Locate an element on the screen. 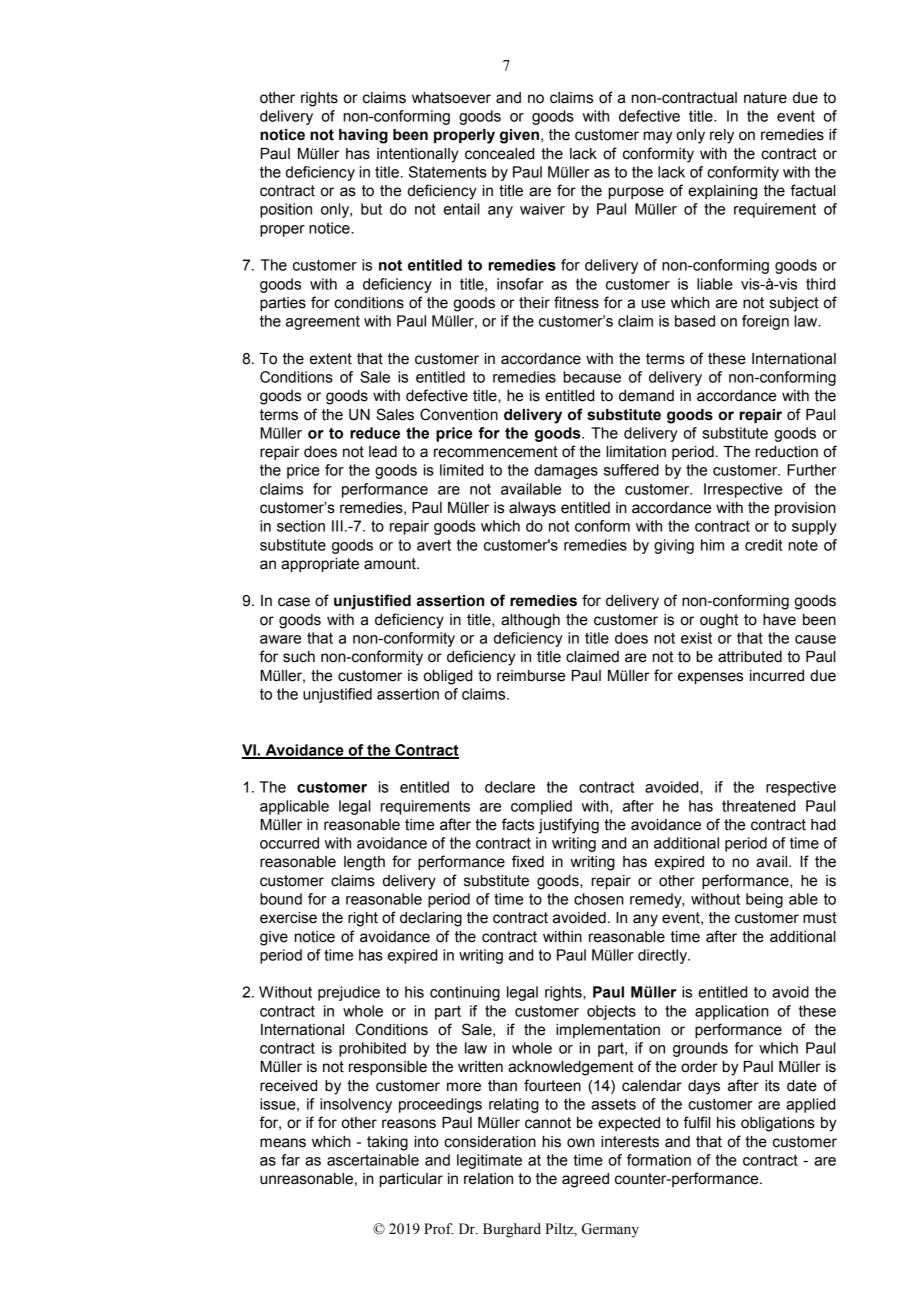 Image resolution: width=924 pixels, height=1308 pixels. obligations is located at coordinates (778, 1124).
